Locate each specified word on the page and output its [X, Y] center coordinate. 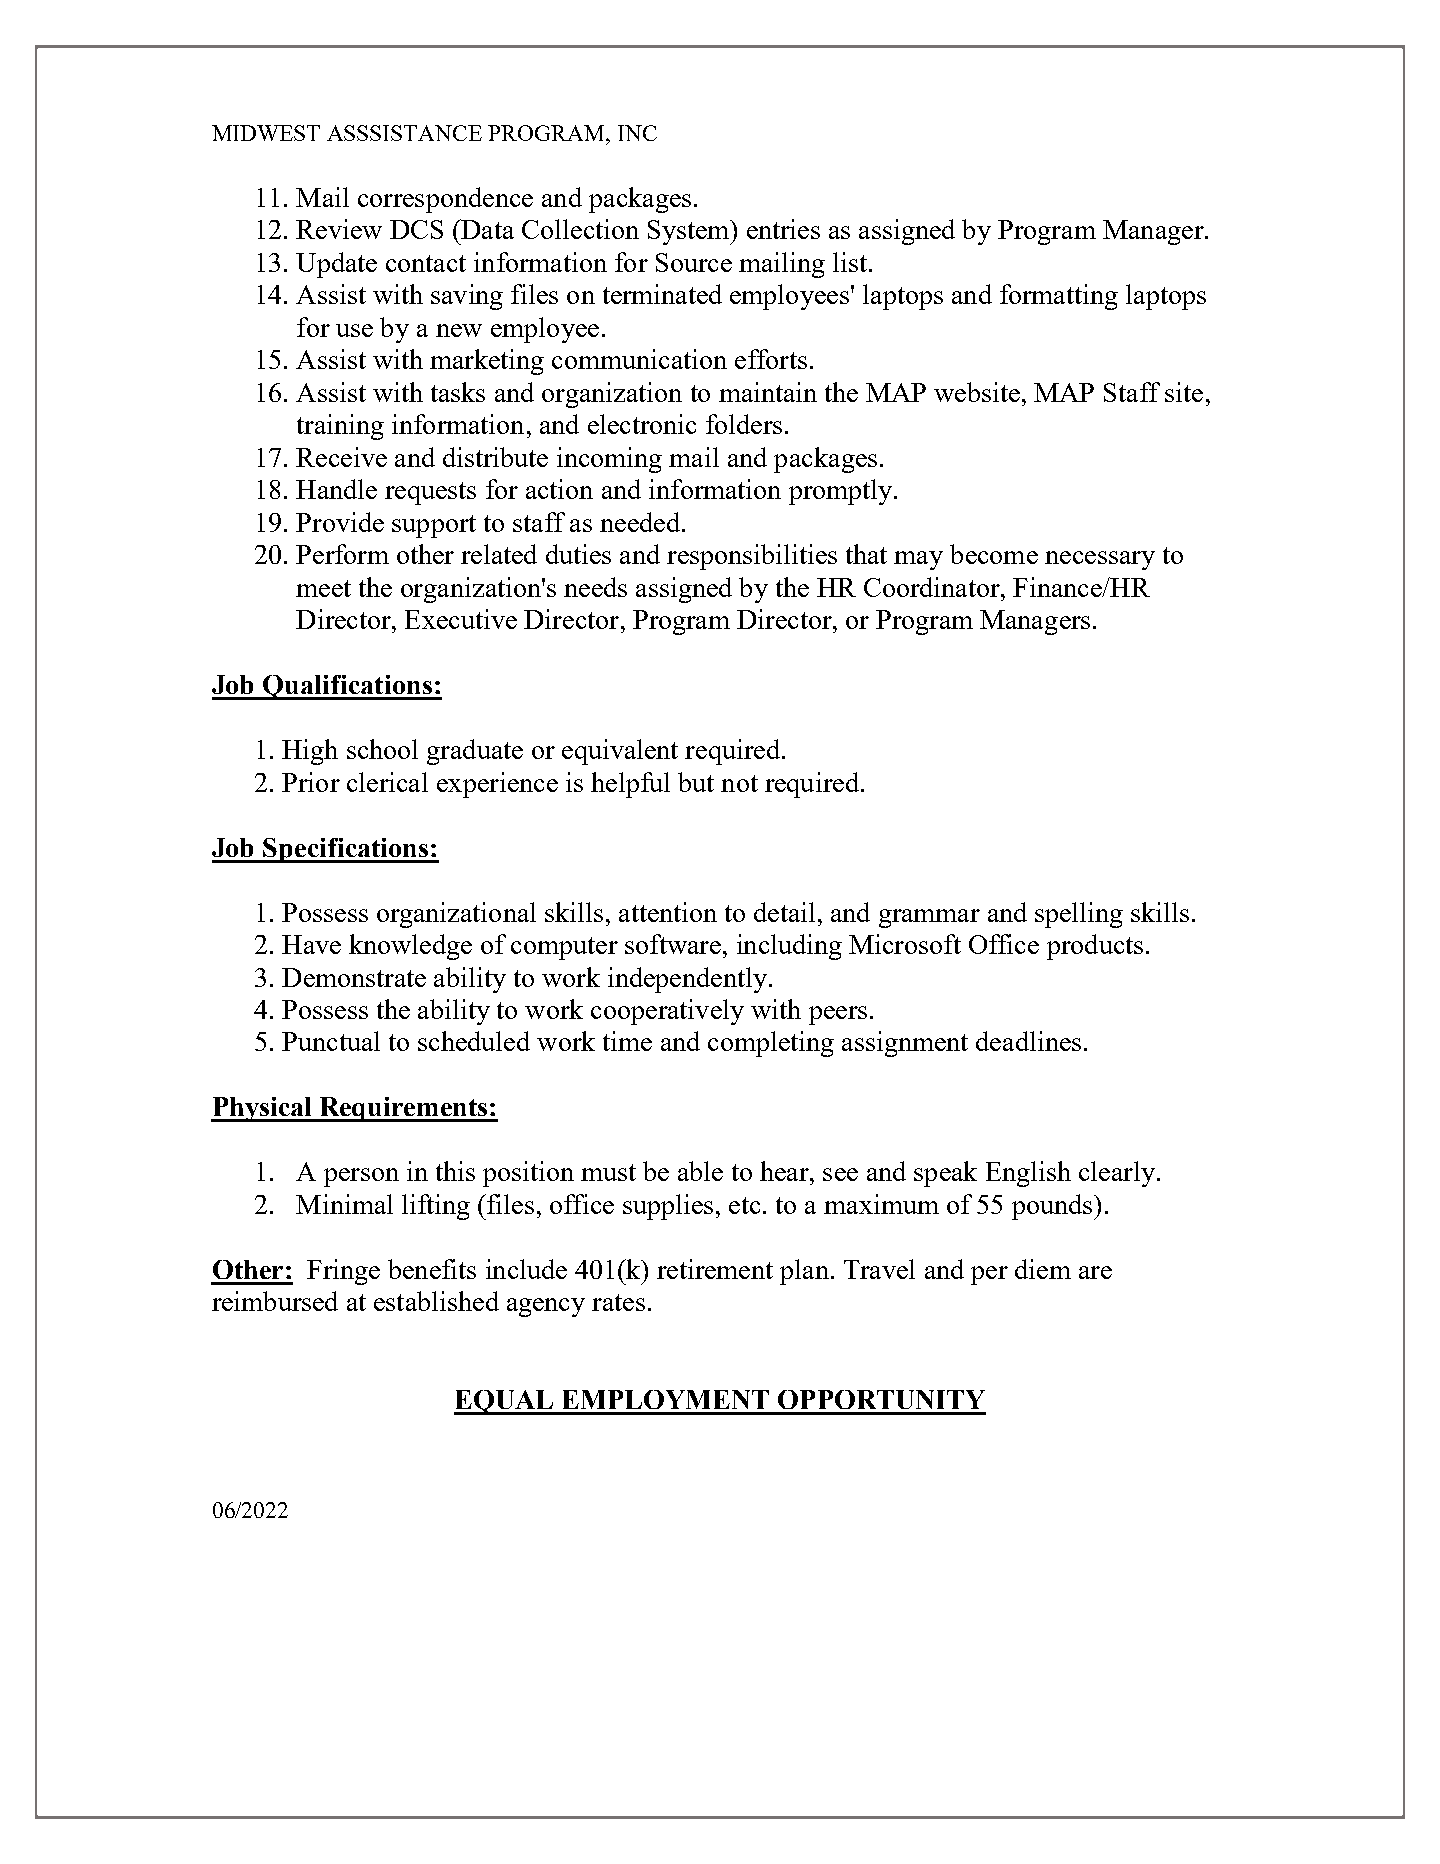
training [340, 427]
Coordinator [933, 587]
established [436, 1301]
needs [595, 587]
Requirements [403, 1109]
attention [668, 912]
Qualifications [348, 687]
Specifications [346, 850]
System [690, 232]
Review [339, 229]
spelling [1079, 915]
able [700, 1171]
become [994, 554]
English [1028, 1174]
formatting [1059, 297]
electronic [642, 424]
